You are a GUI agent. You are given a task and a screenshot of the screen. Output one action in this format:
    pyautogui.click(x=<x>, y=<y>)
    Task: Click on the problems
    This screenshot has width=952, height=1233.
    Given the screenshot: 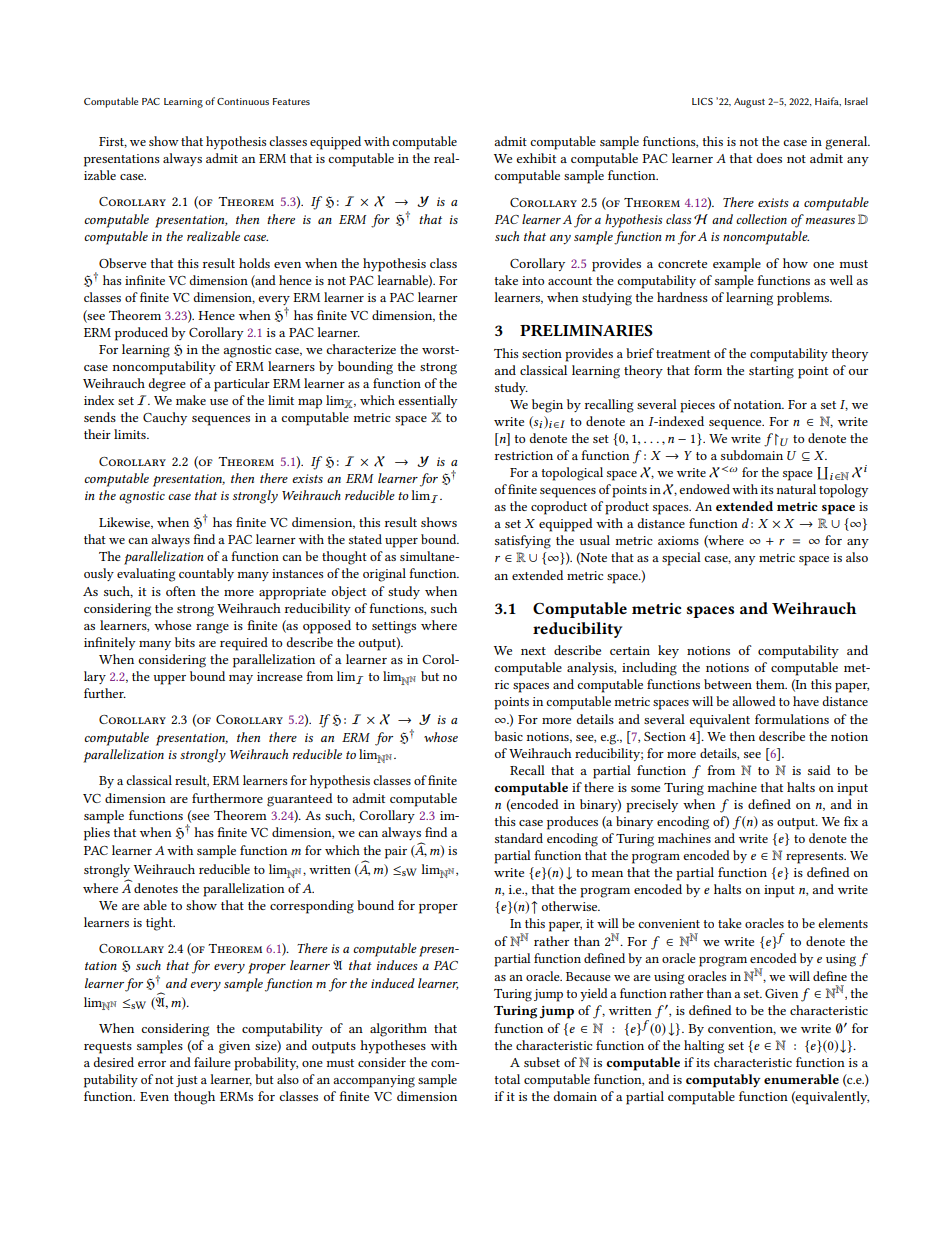 What is the action you would take?
    pyautogui.click(x=804, y=299)
